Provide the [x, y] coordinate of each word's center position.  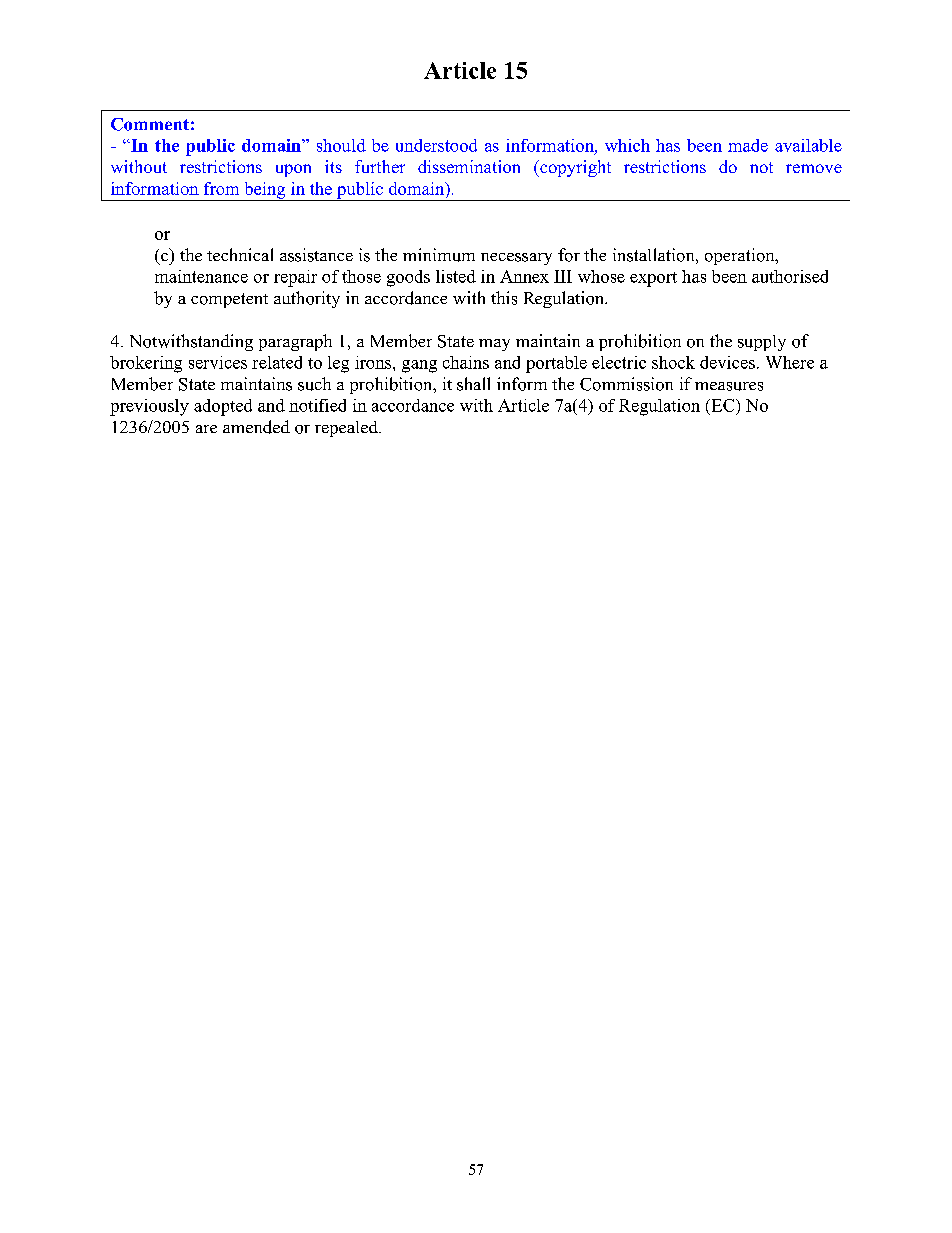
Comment [150, 124]
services [218, 362]
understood [436, 145]
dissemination [469, 166]
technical [240, 254]
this [504, 298]
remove [814, 168]
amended [256, 427]
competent [229, 300]
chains [466, 362]
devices [727, 362]
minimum [439, 255]
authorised [790, 276]
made [748, 145]
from [221, 188]
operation [741, 256]
